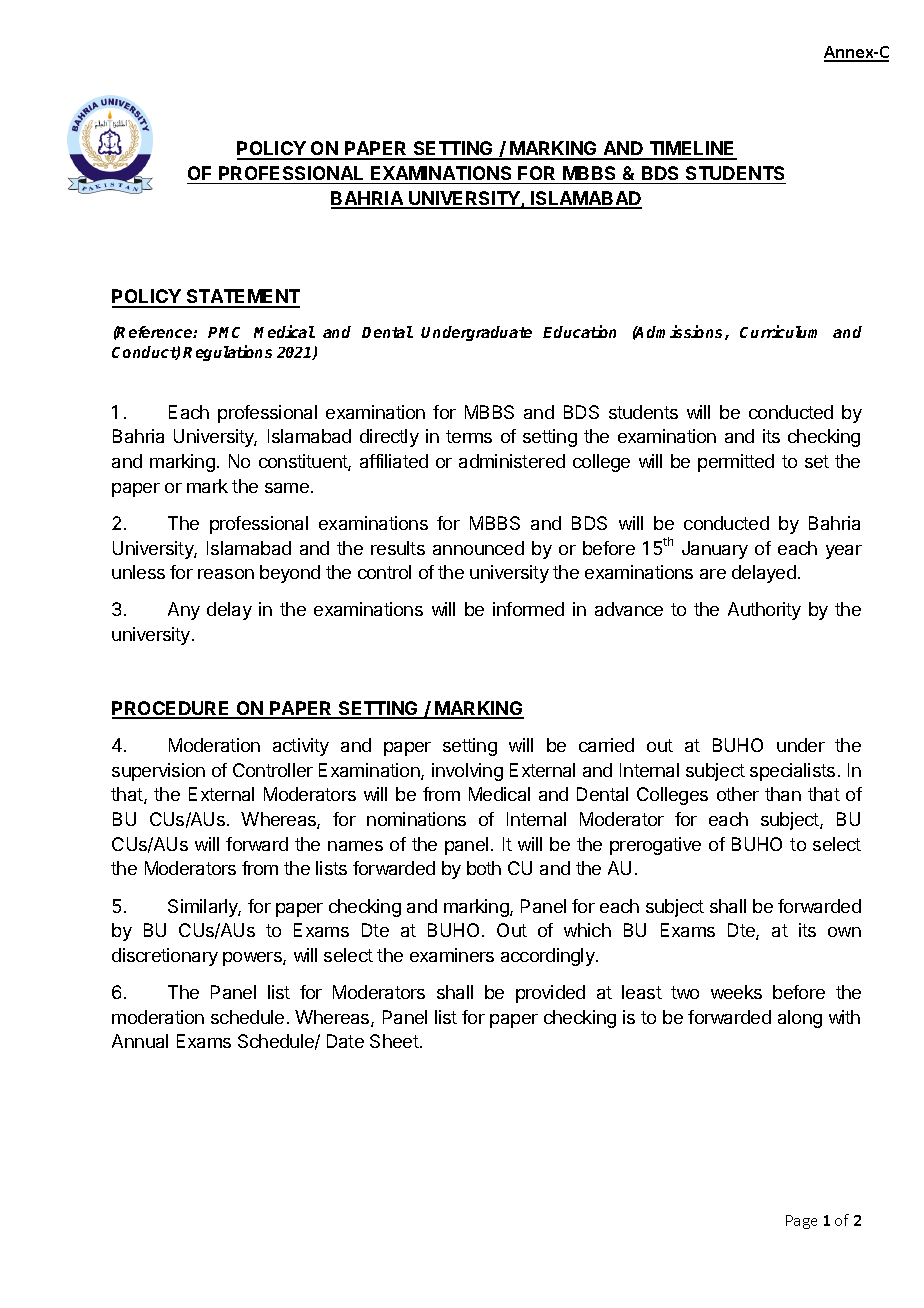  What do you see at coordinates (394, 1041) in the page?
I see `Sheet` at bounding box center [394, 1041].
